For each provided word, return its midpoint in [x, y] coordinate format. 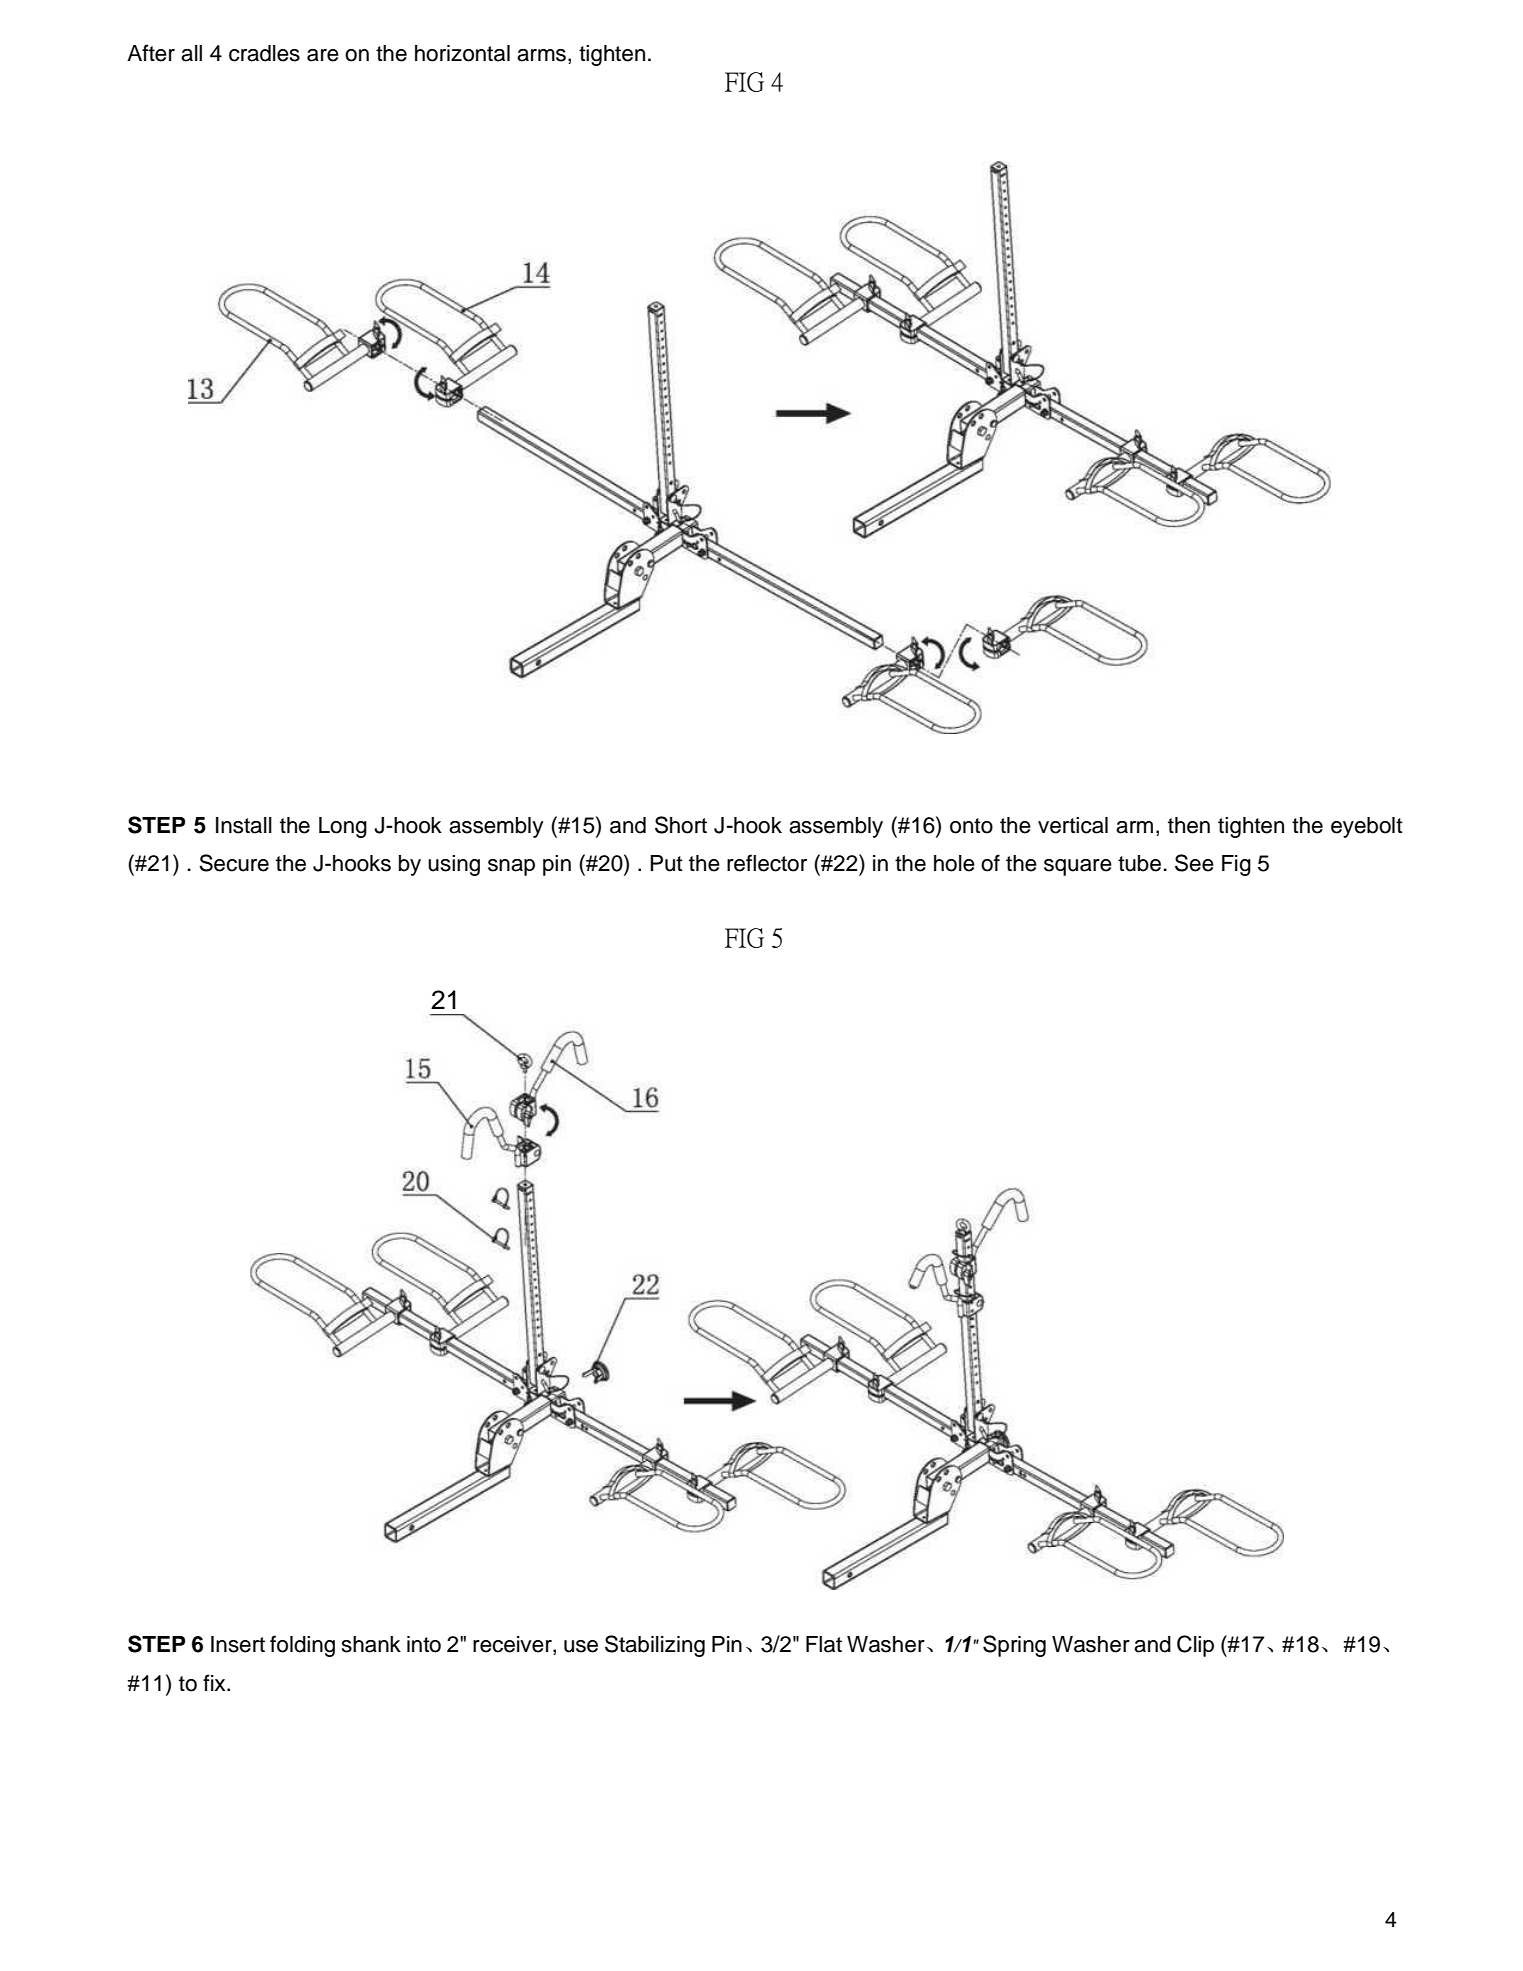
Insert [238, 1644]
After [151, 53]
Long [343, 827]
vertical [1073, 825]
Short [681, 825]
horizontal [462, 53]
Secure [234, 863]
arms [541, 55]
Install [244, 825]
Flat [824, 1644]
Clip [1195, 1646]
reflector [767, 863]
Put [666, 863]
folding [302, 1646]
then [1189, 825]
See [1194, 863]
